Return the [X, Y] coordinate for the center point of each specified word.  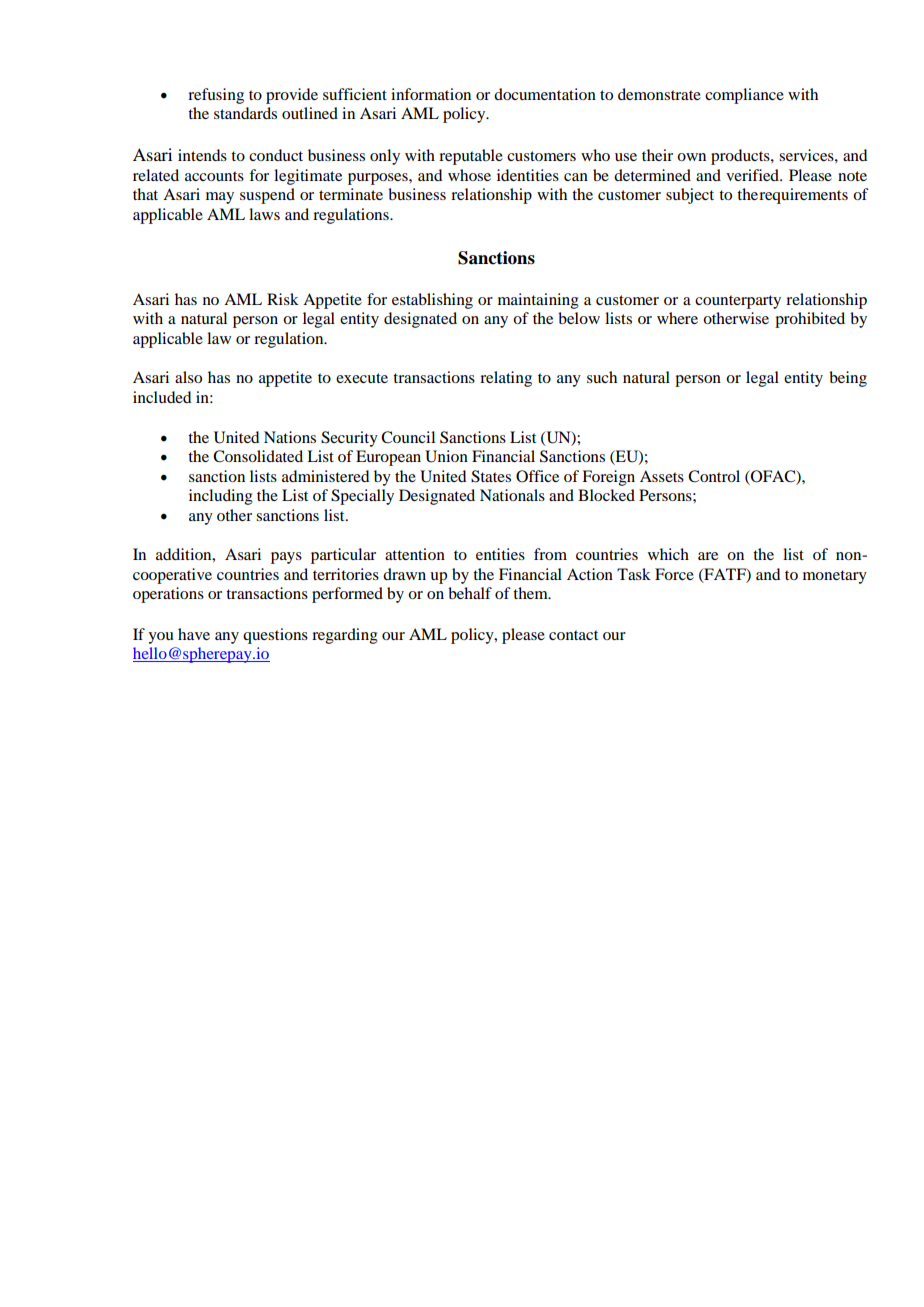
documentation [545, 94]
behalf [470, 593]
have [194, 634]
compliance [744, 96]
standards [245, 113]
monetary [835, 577]
